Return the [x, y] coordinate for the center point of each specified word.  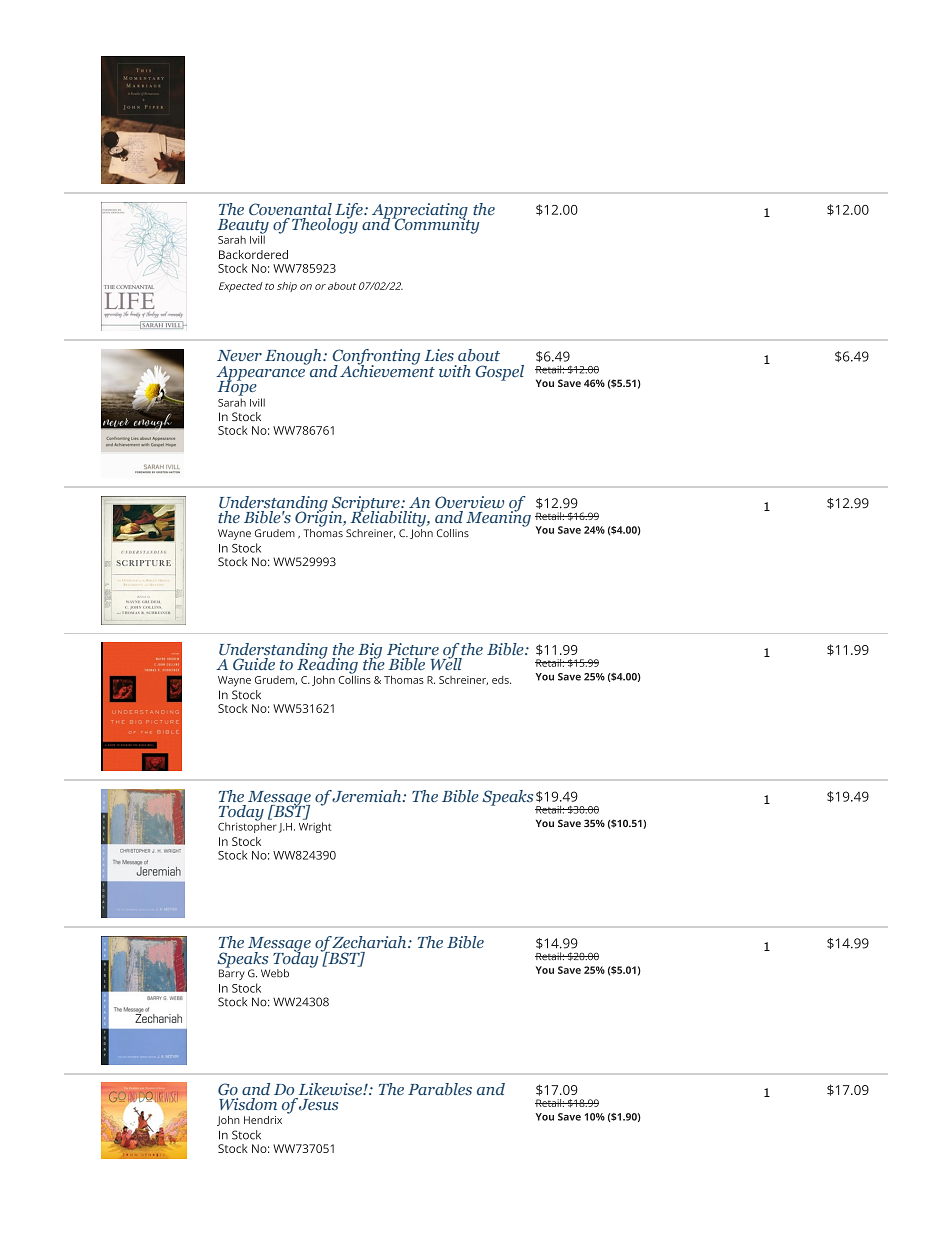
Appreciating [421, 212]
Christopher [247, 826]
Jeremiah [368, 796]
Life [350, 211]
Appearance [262, 373]
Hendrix [263, 1120]
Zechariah [370, 942]
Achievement [387, 369]
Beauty [243, 227]
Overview [469, 502]
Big [370, 652]
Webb [275, 973]
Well [446, 662]
